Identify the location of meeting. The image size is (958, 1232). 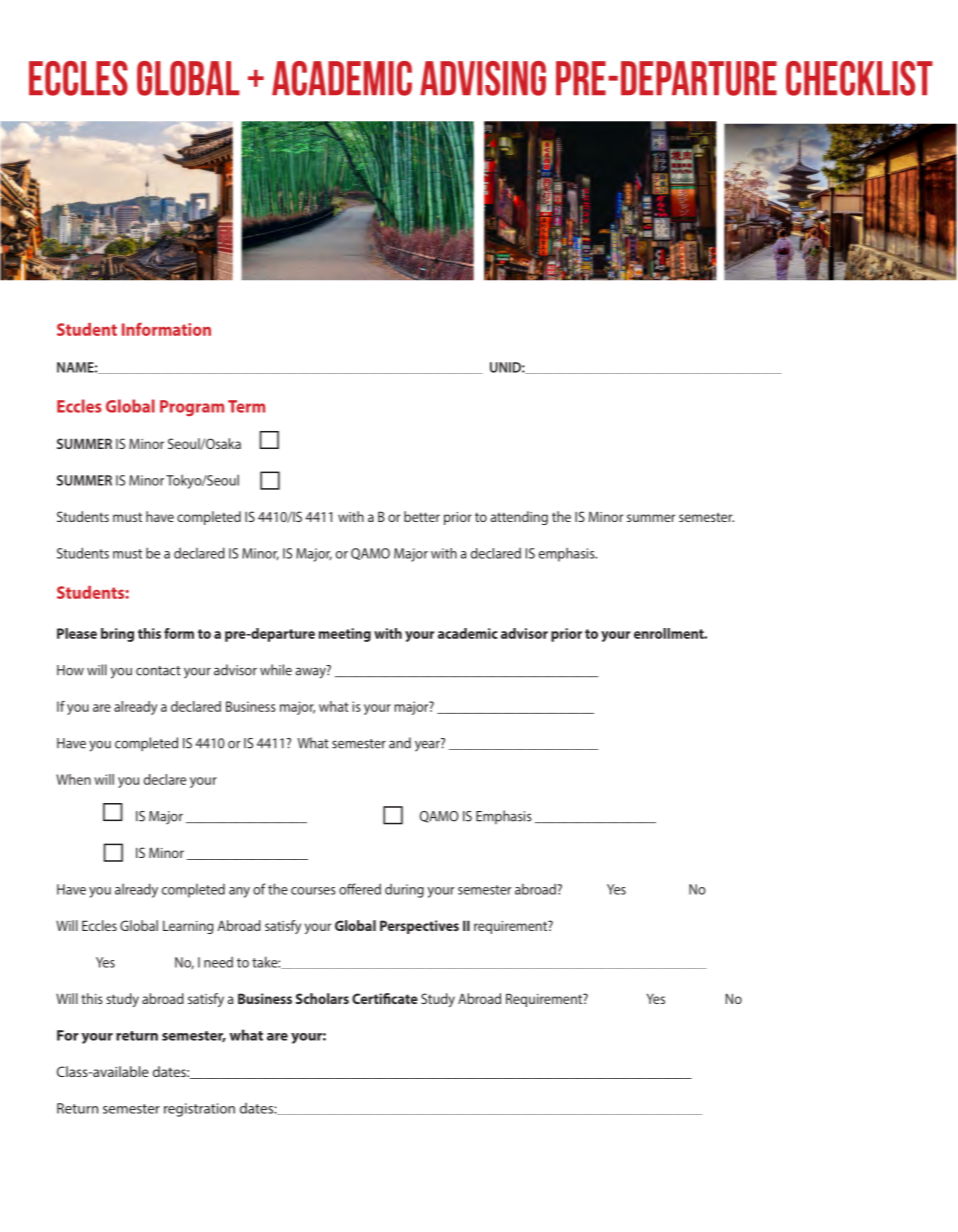
(345, 635).
